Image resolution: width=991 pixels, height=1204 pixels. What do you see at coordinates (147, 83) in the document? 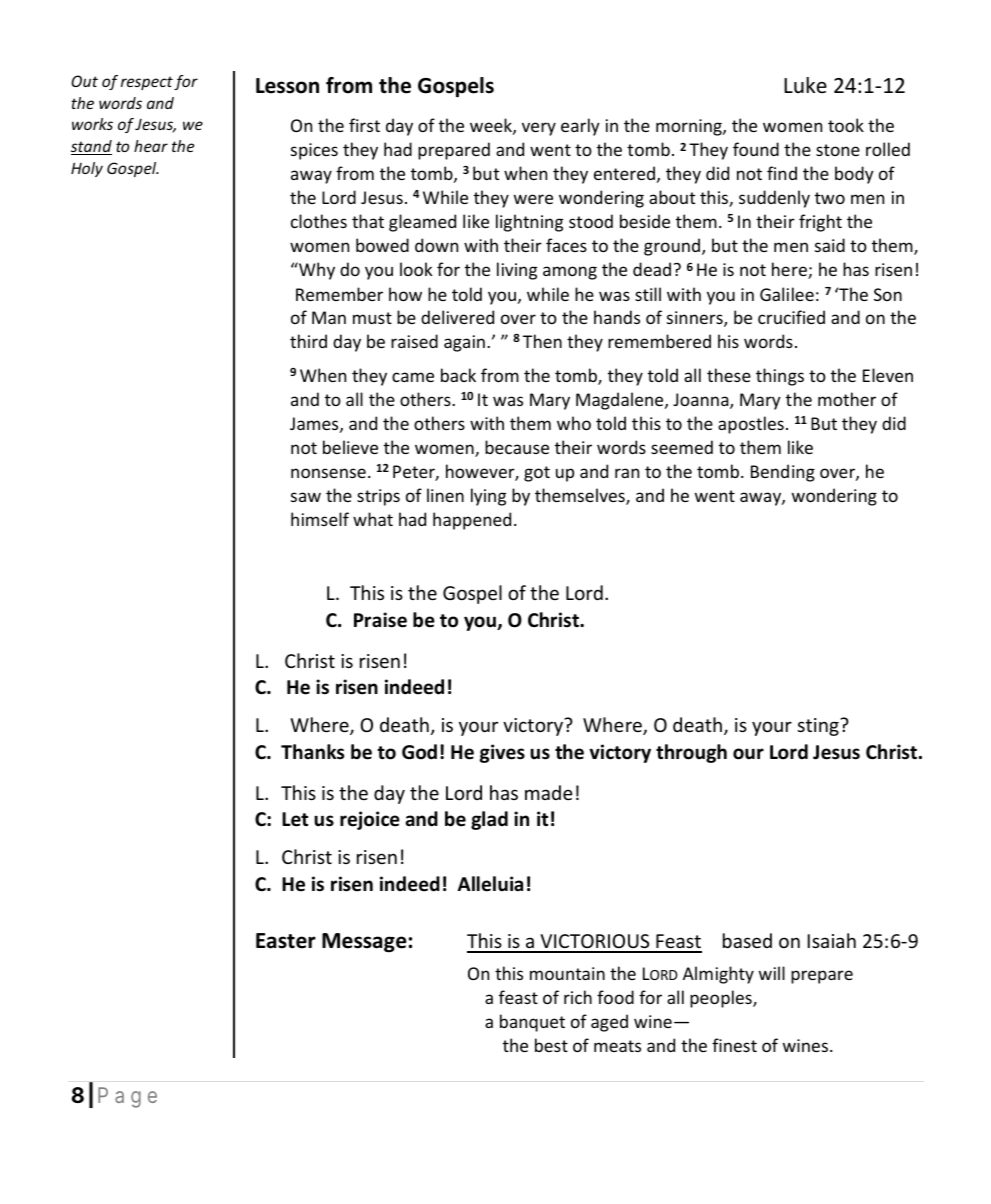
I see `respect` at bounding box center [147, 83].
